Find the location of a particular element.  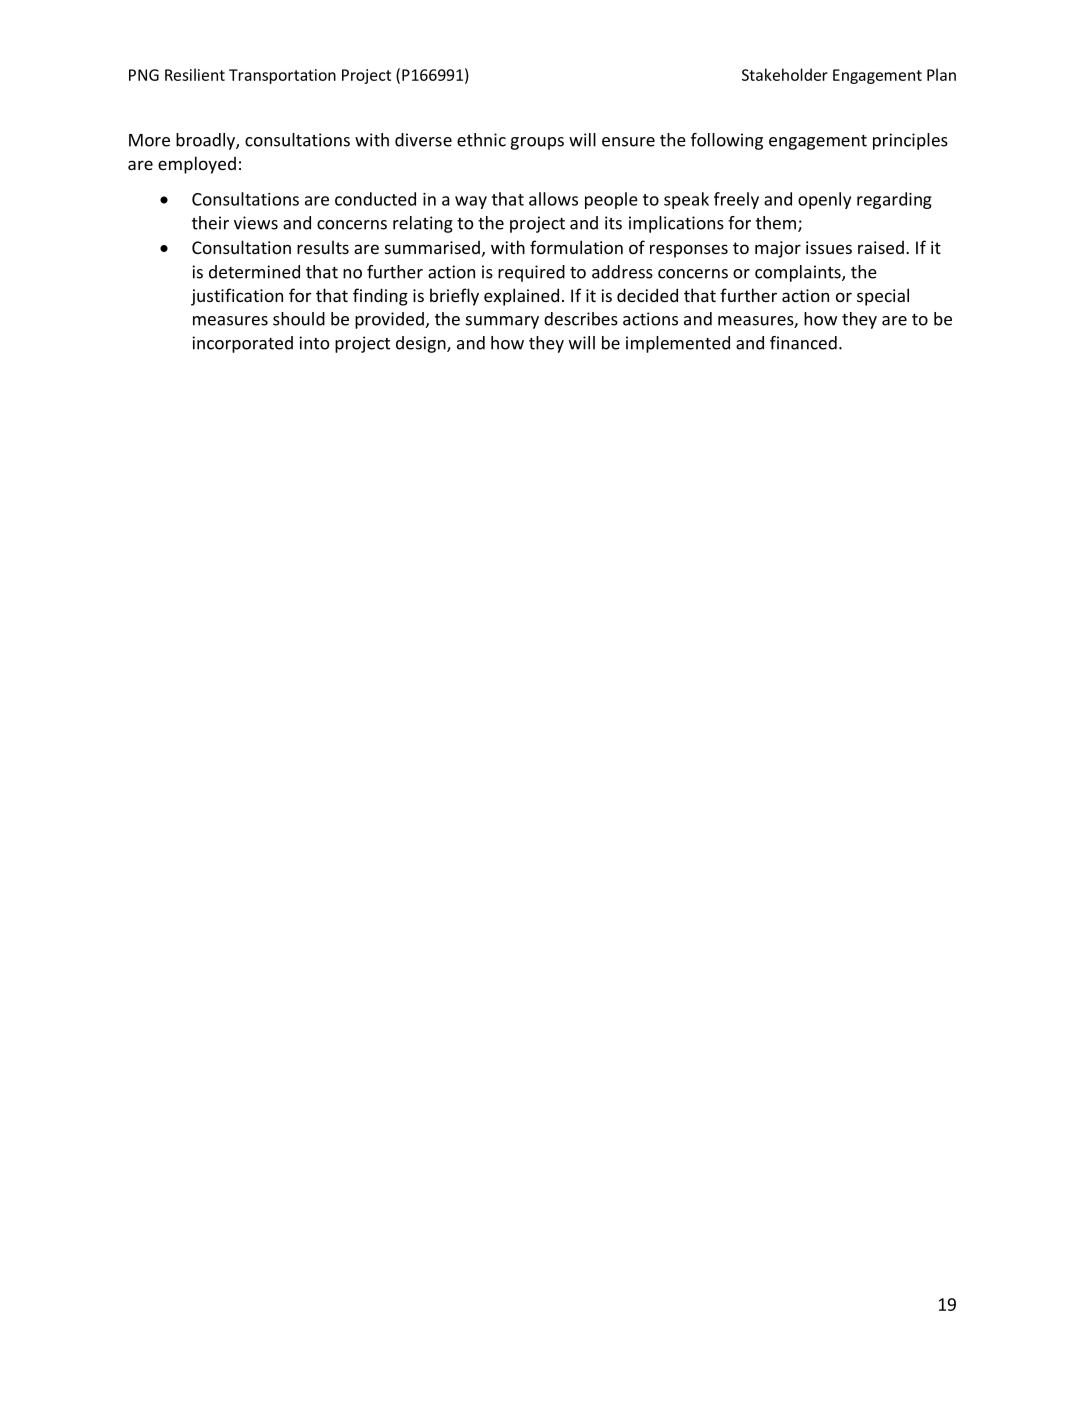

allows is located at coordinates (553, 199).
